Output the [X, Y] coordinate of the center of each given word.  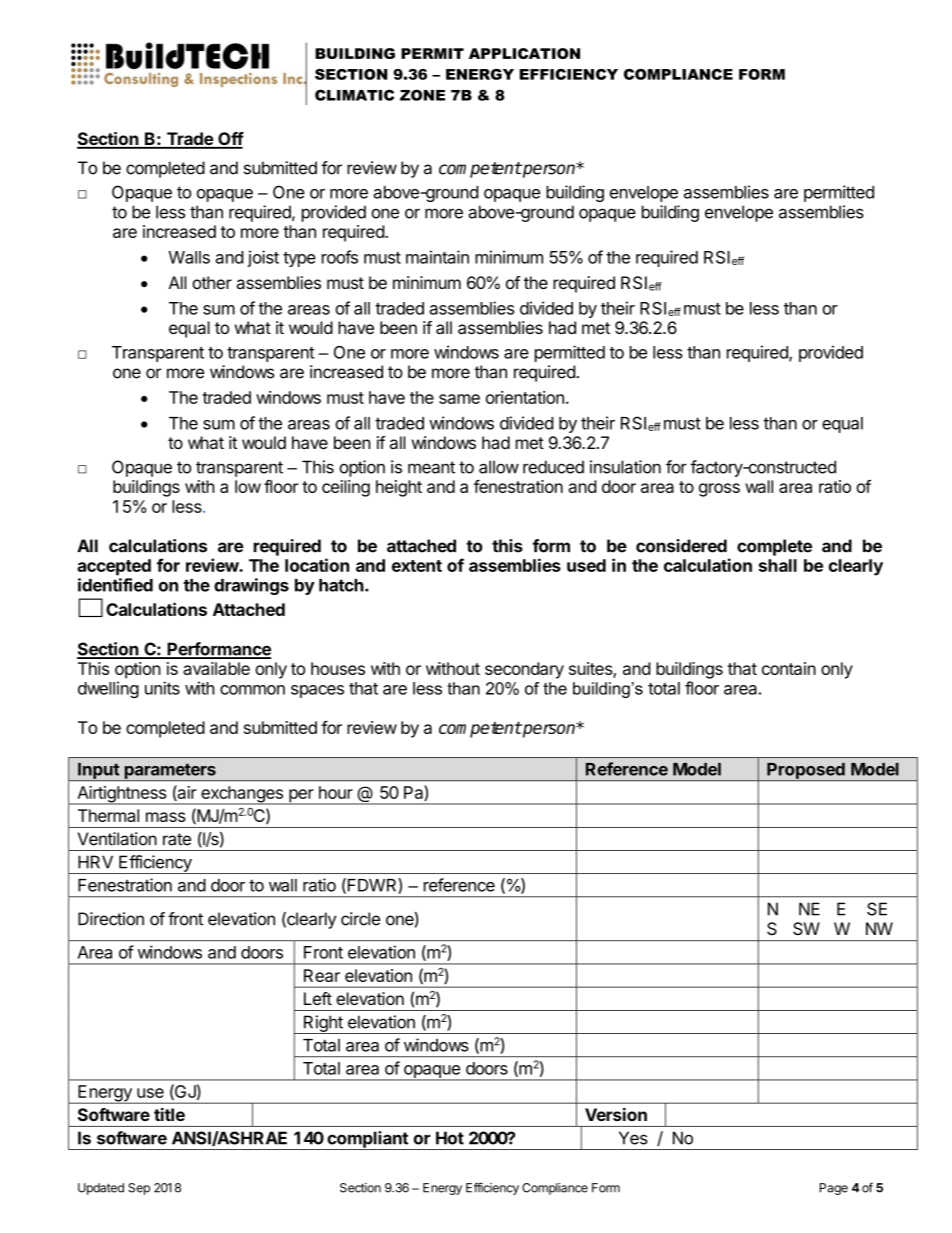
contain [789, 668]
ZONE [422, 95]
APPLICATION [524, 53]
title [169, 1114]
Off [230, 140]
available [216, 668]
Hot [450, 1138]
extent [417, 566]
